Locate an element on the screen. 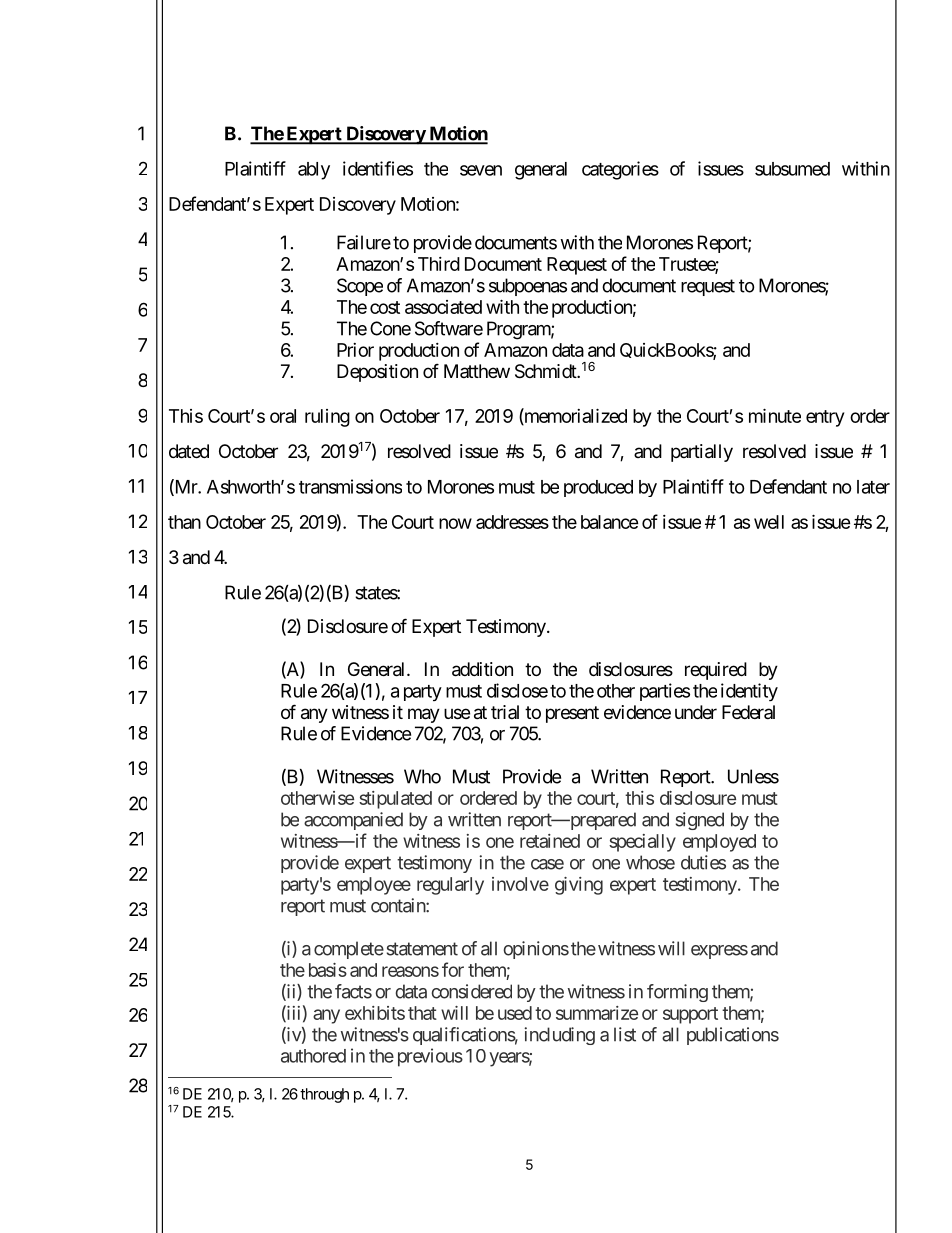 This screenshot has width=952, height=1233. Federal is located at coordinates (748, 712).
